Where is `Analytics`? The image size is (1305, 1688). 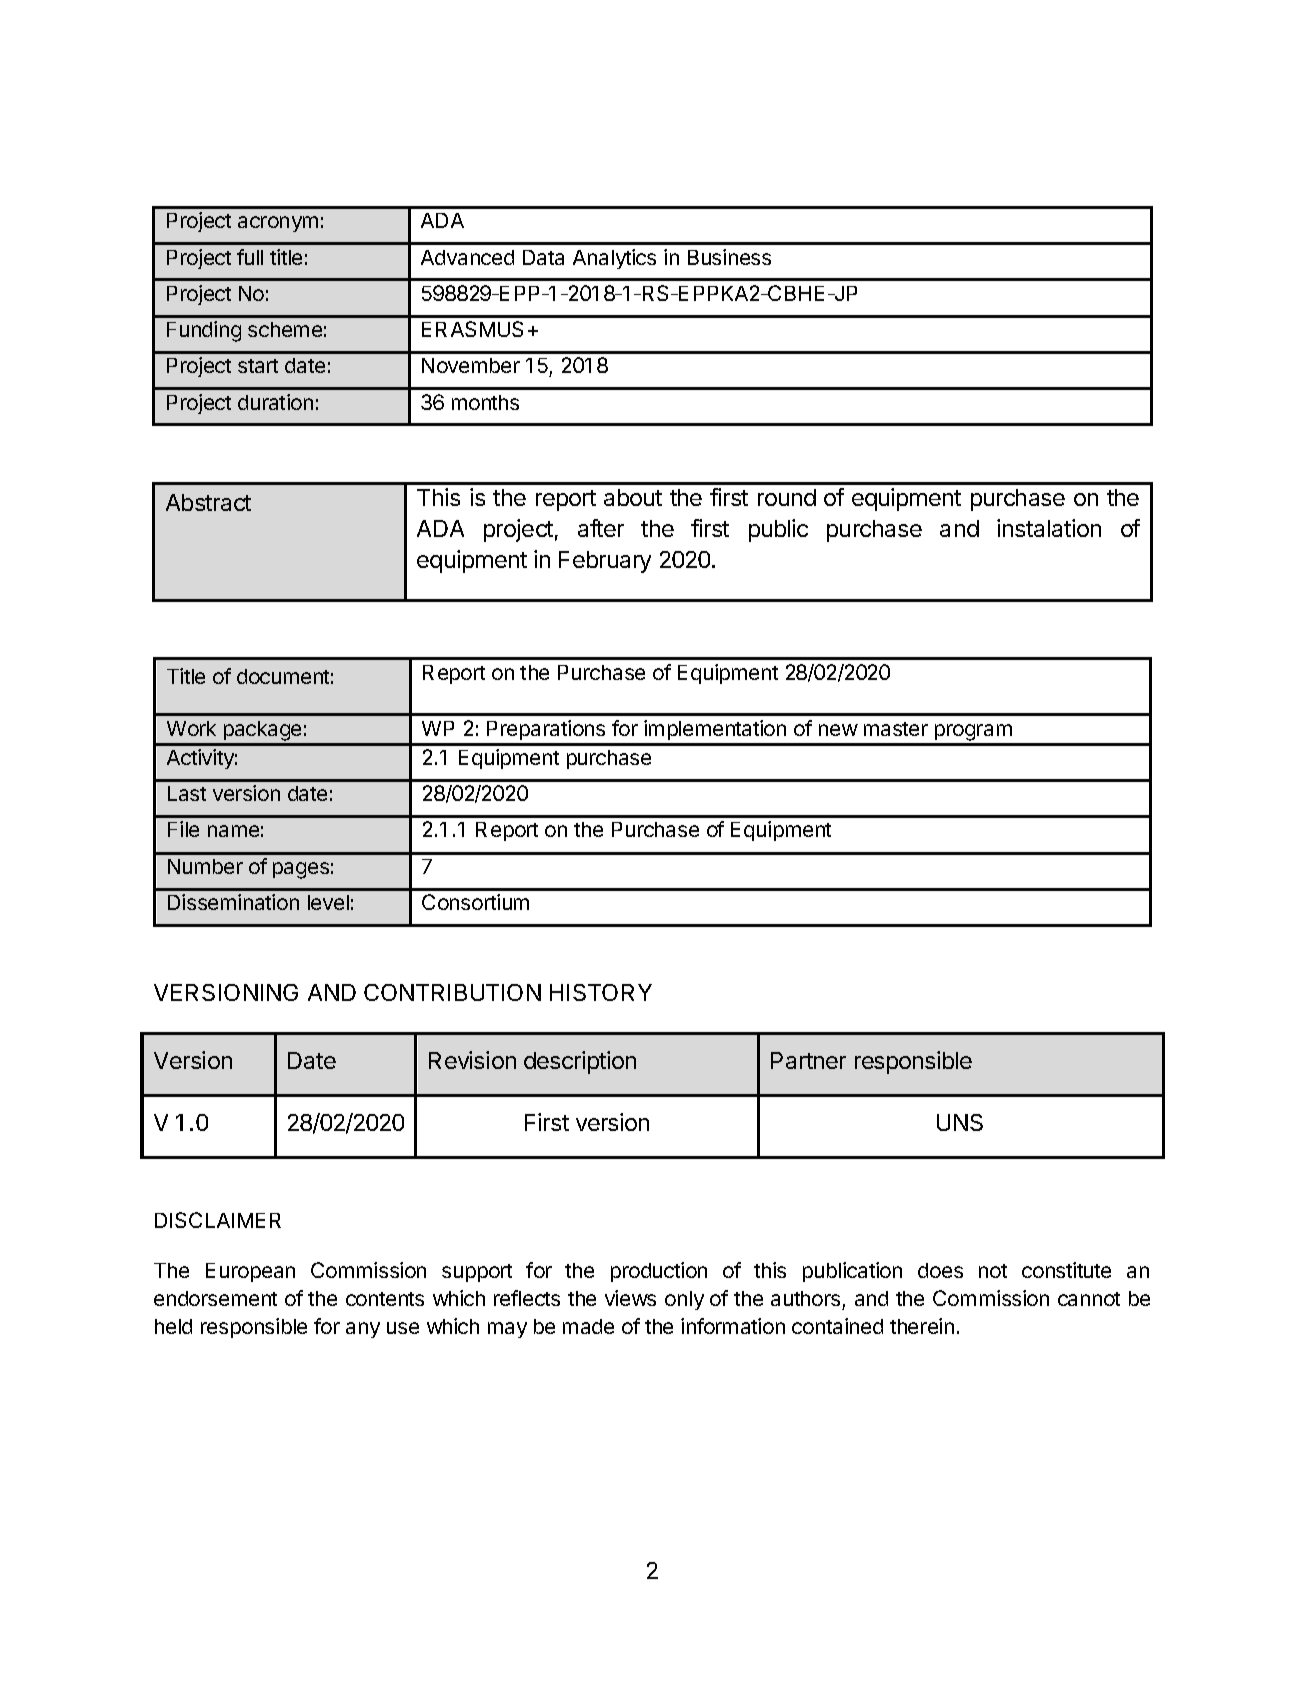
Analytics is located at coordinates (614, 259).
